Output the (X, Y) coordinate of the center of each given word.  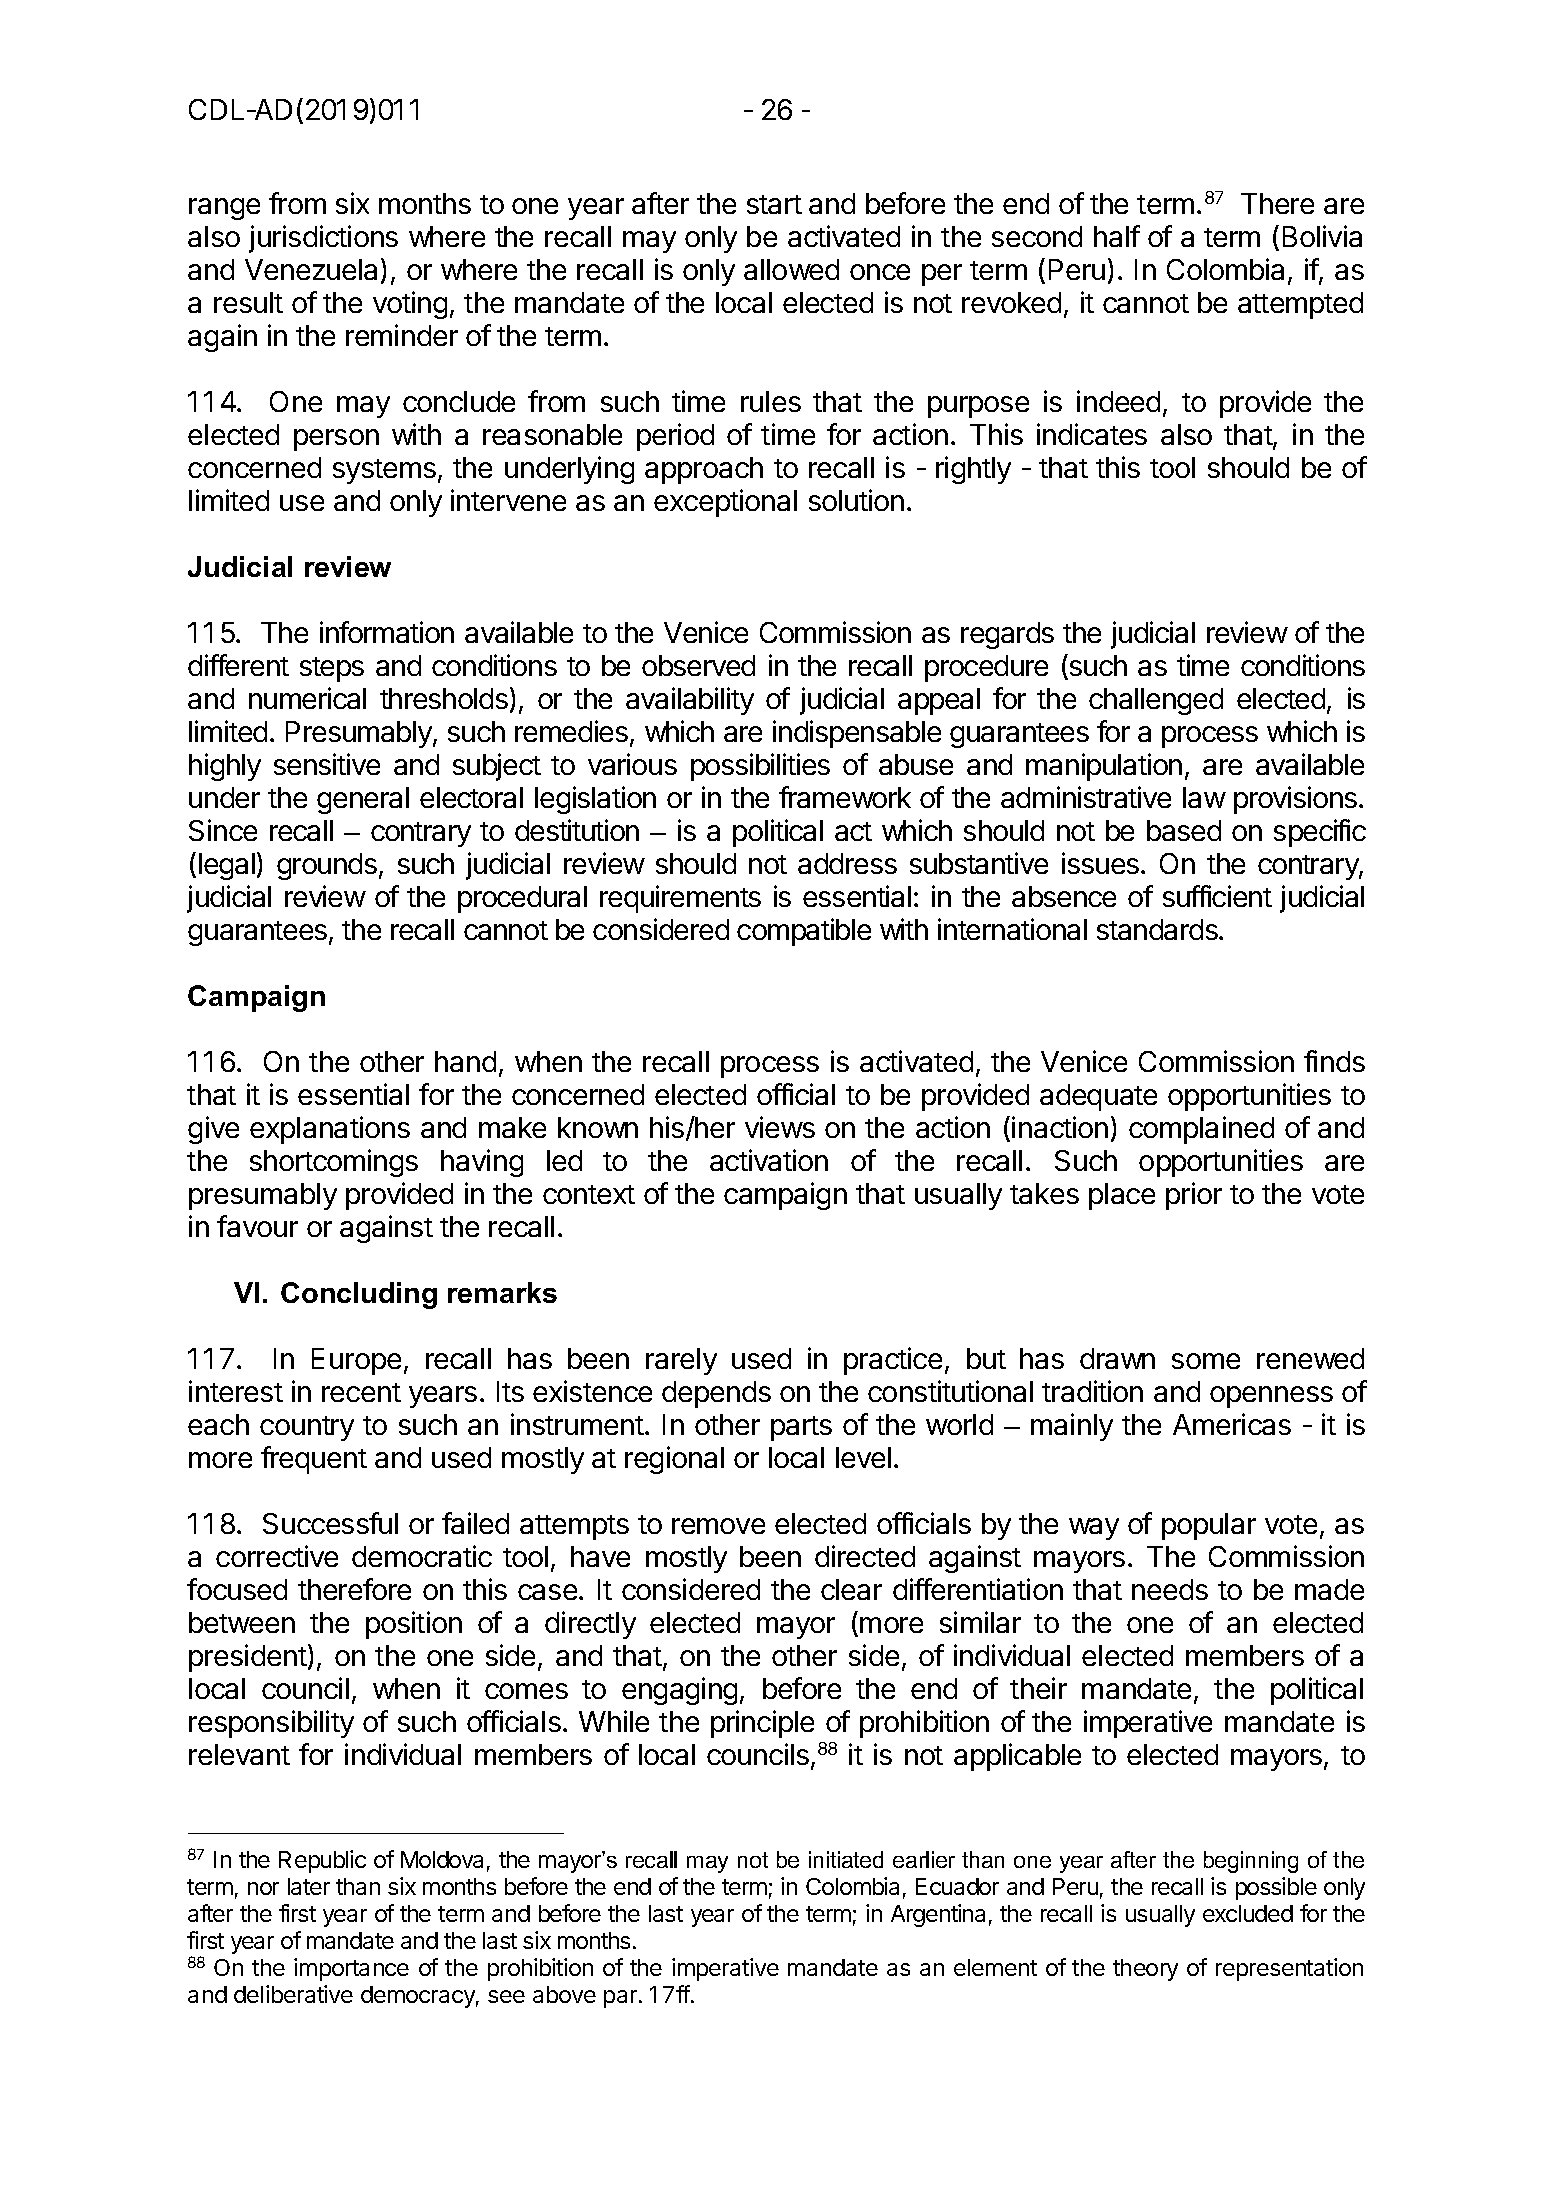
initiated (846, 1859)
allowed (791, 269)
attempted (1300, 305)
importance (351, 1969)
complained (1201, 1130)
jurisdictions (323, 239)
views (780, 1127)
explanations (330, 1130)
